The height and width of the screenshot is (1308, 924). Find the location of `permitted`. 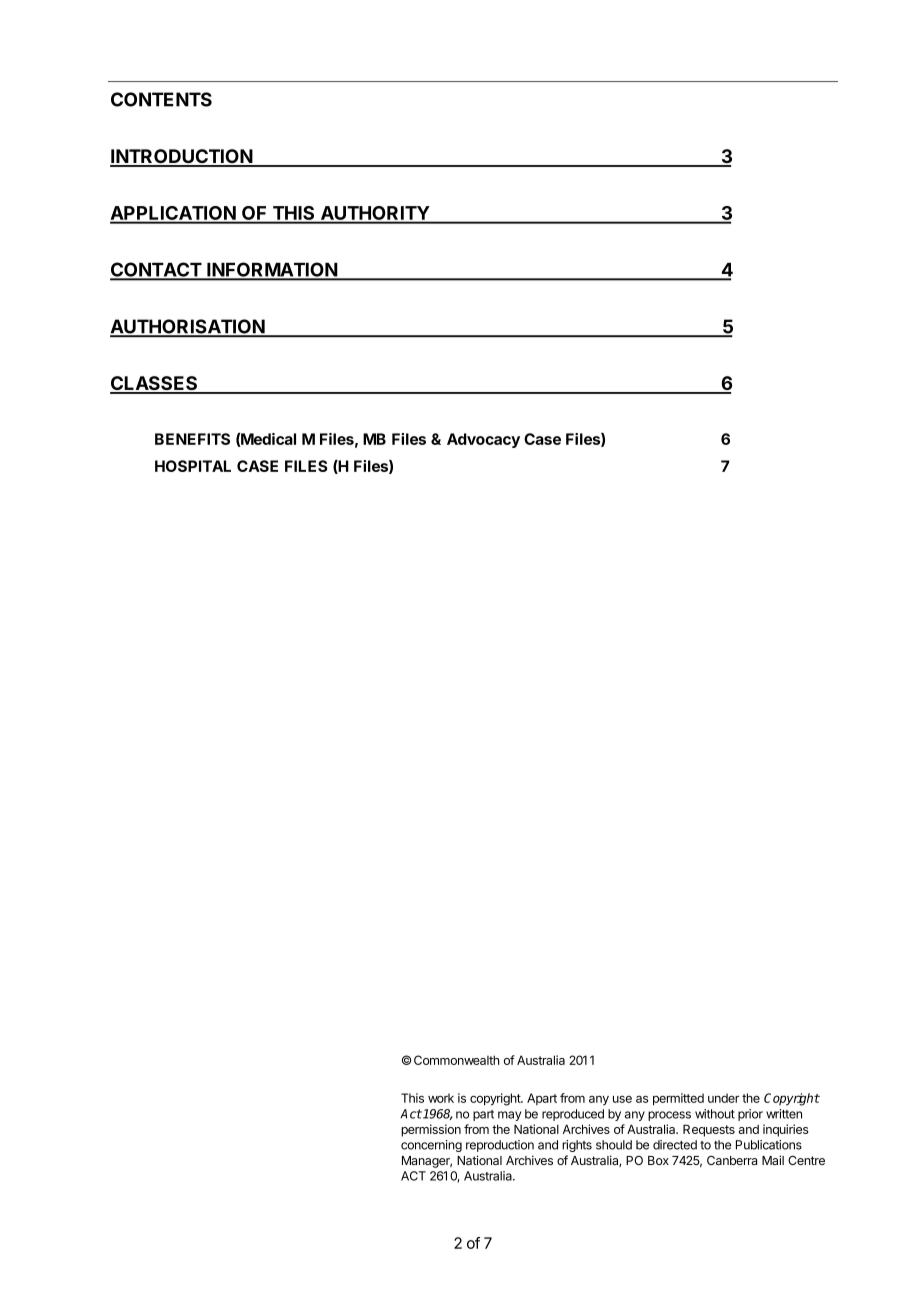

permitted is located at coordinates (678, 1099).
